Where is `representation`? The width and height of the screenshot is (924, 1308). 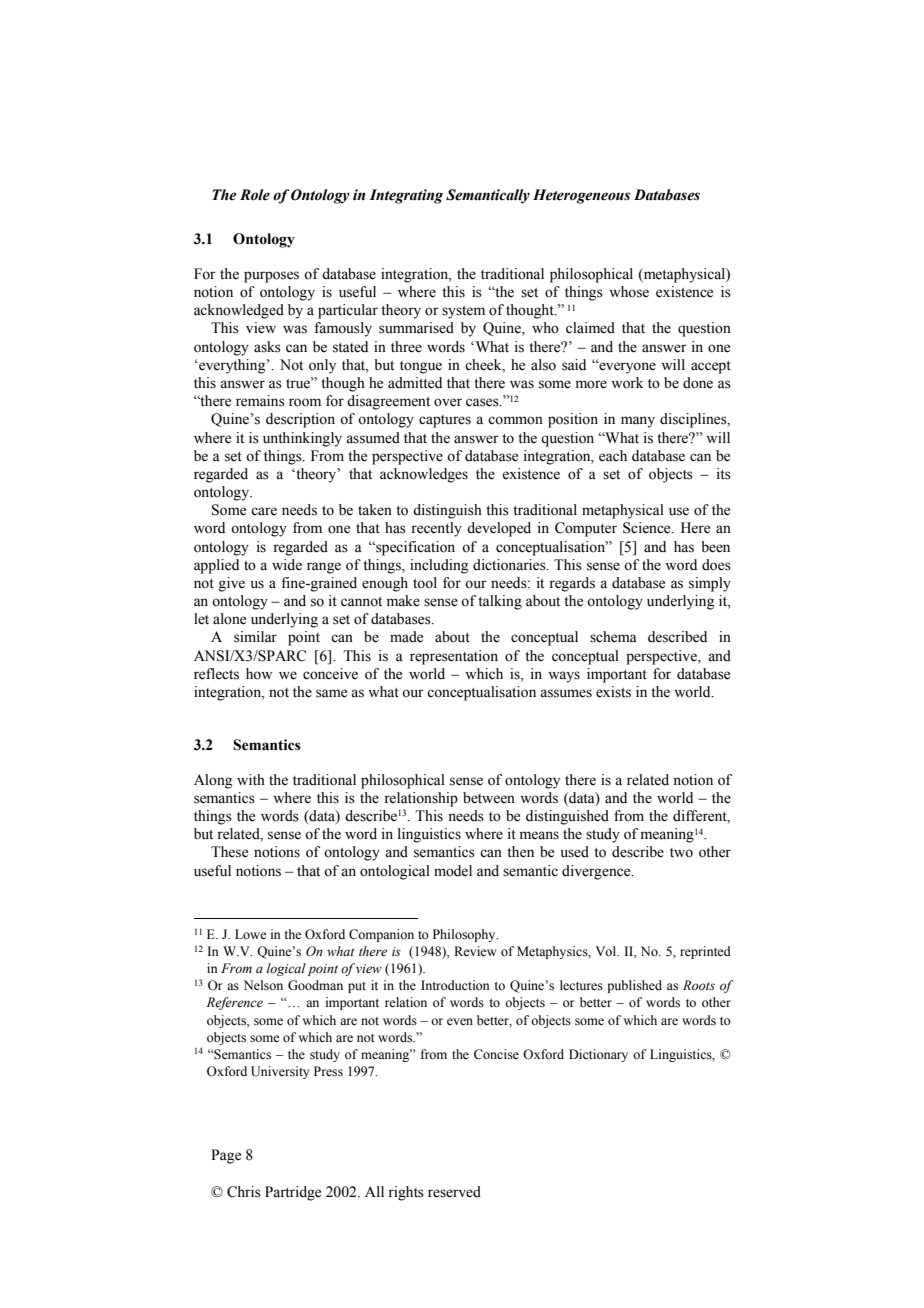 representation is located at coordinates (454, 657).
